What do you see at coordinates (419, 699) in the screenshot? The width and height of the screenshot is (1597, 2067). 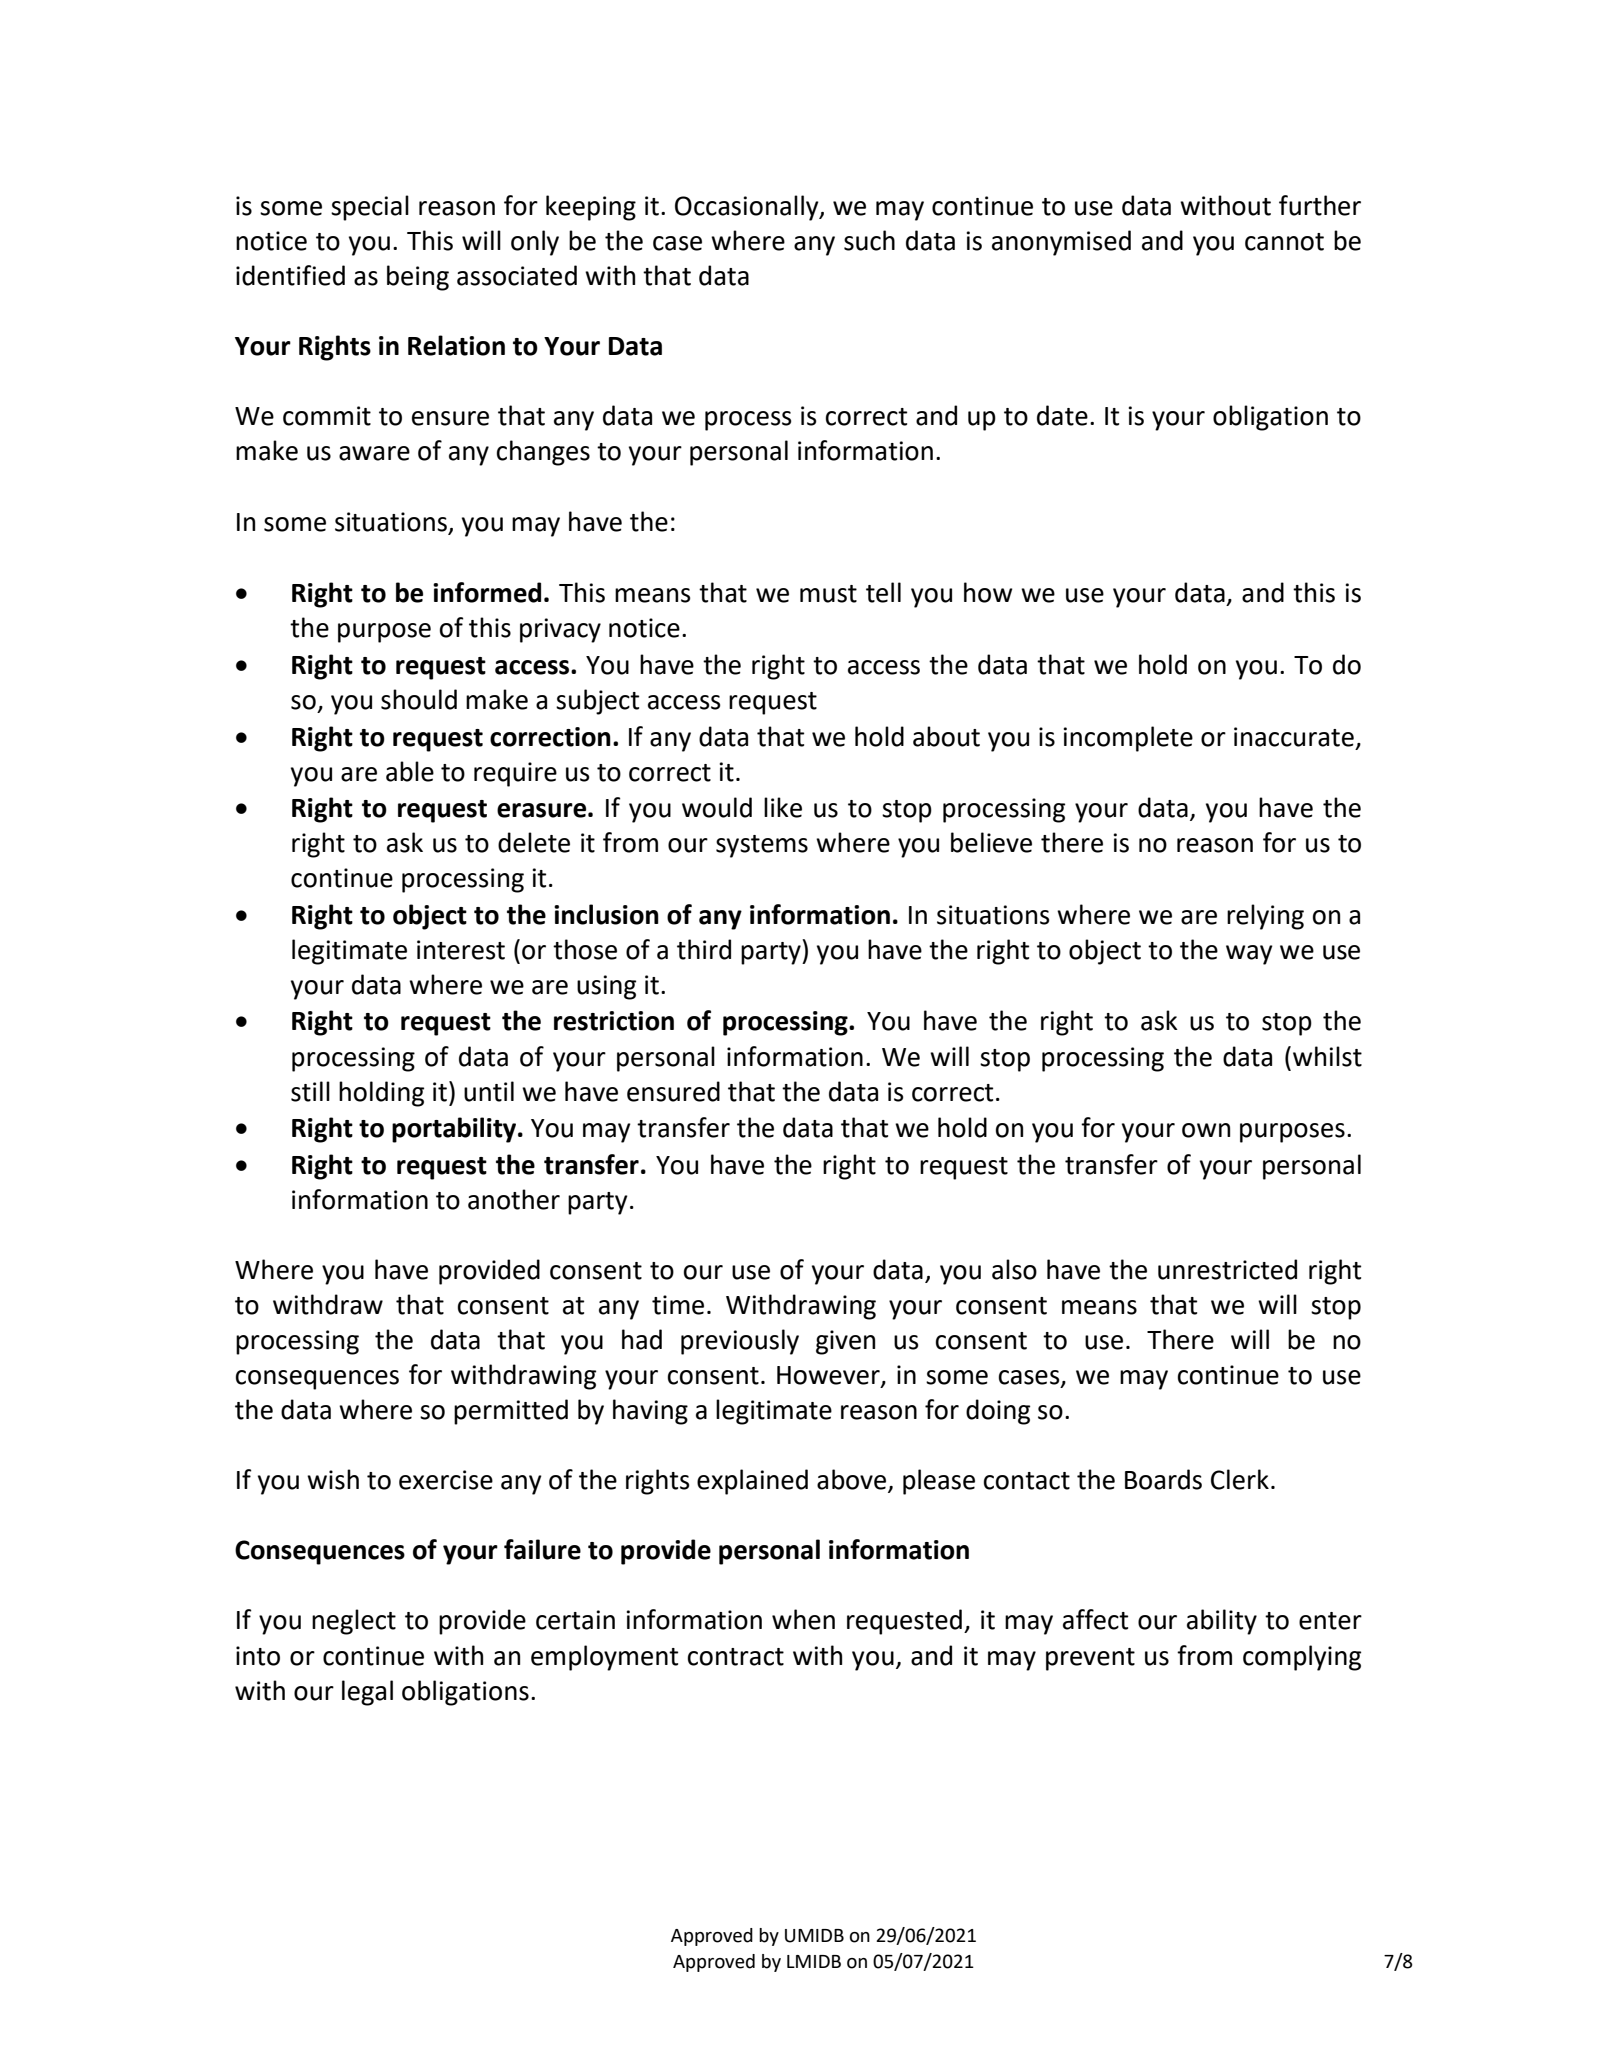 I see `should` at bounding box center [419, 699].
